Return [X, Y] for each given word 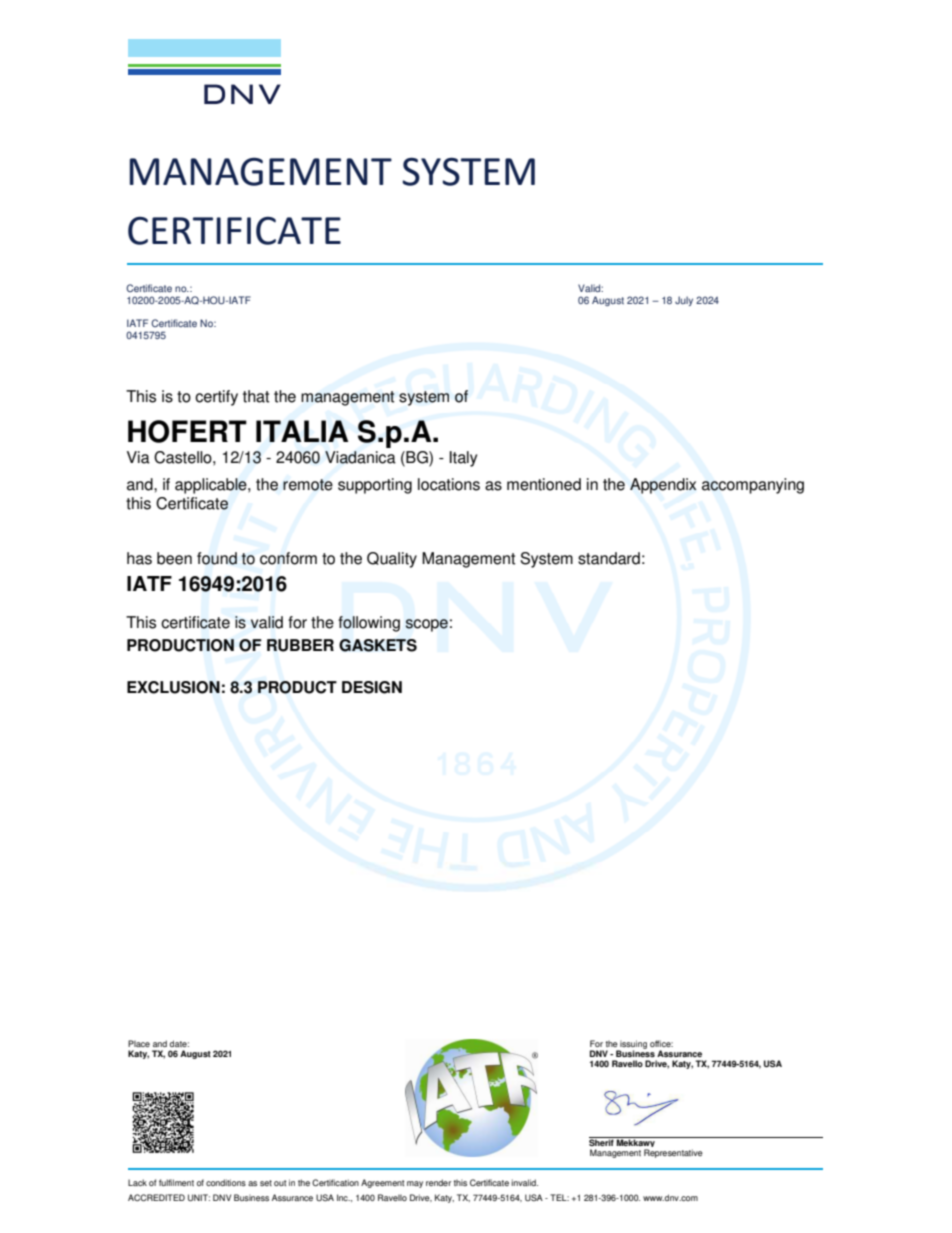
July [684, 301]
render [438, 1182]
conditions [226, 1182]
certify [216, 398]
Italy [463, 459]
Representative [673, 1153]
